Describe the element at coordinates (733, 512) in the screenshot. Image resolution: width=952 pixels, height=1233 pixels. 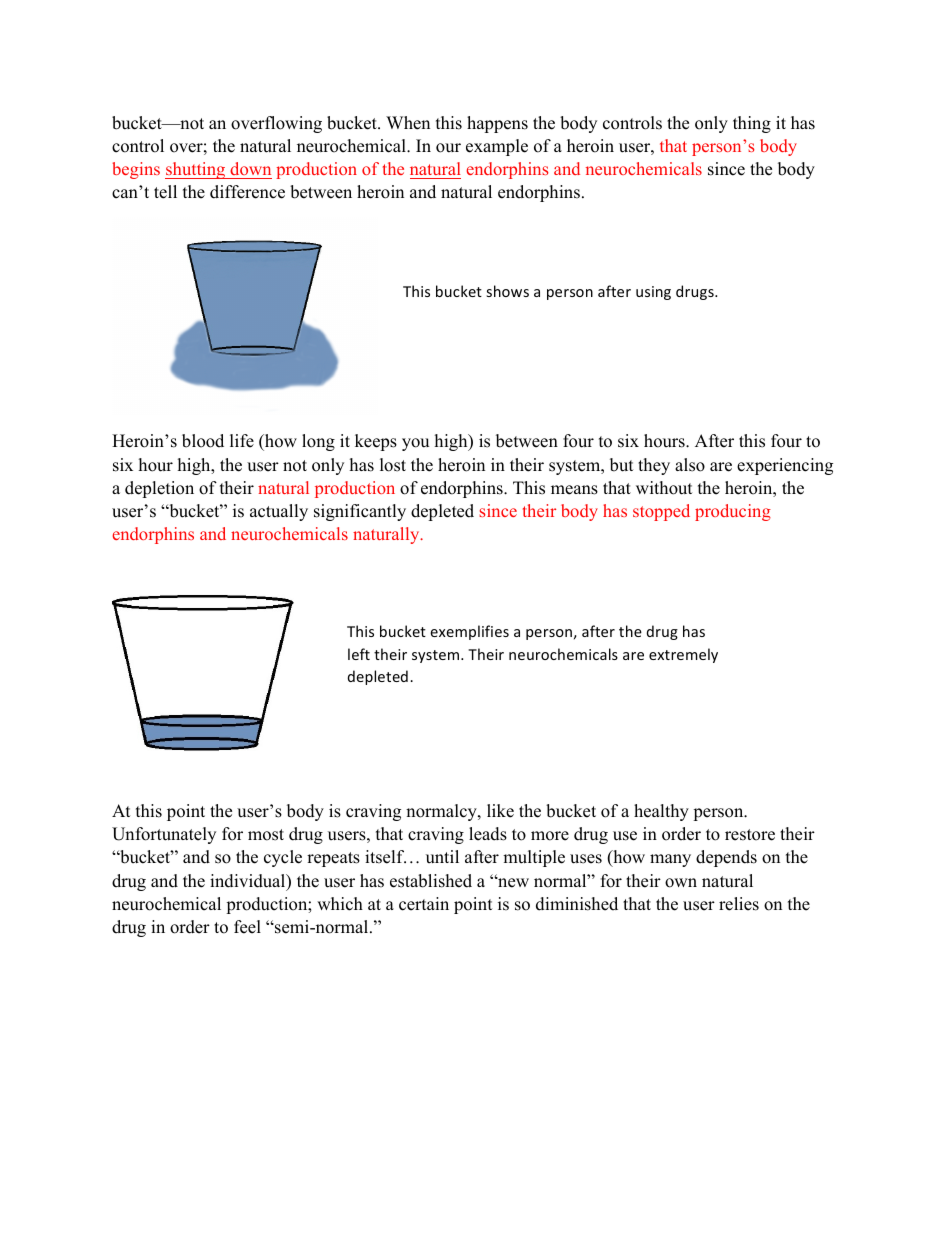
I see `producing` at that location.
